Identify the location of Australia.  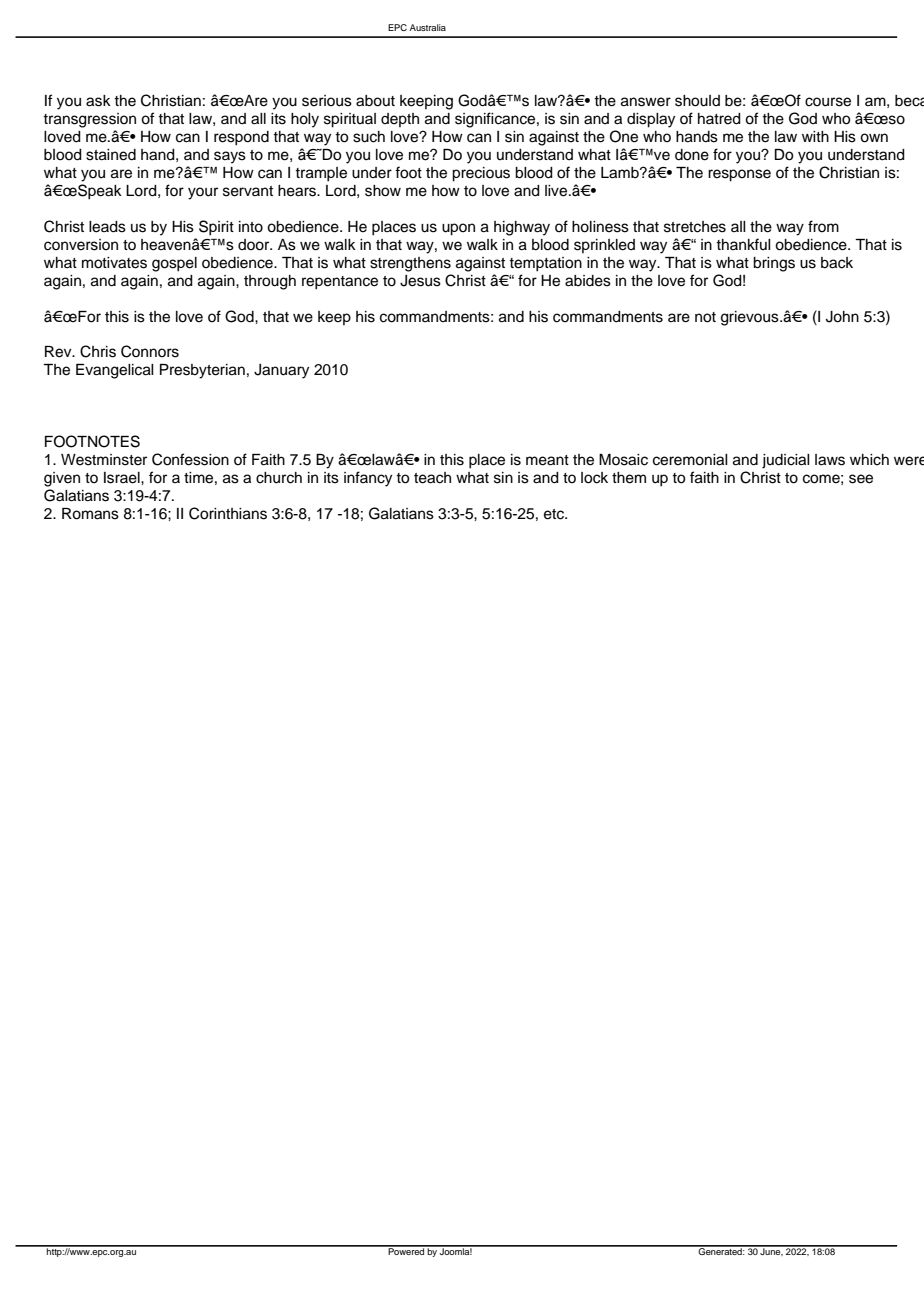
(428, 27).
